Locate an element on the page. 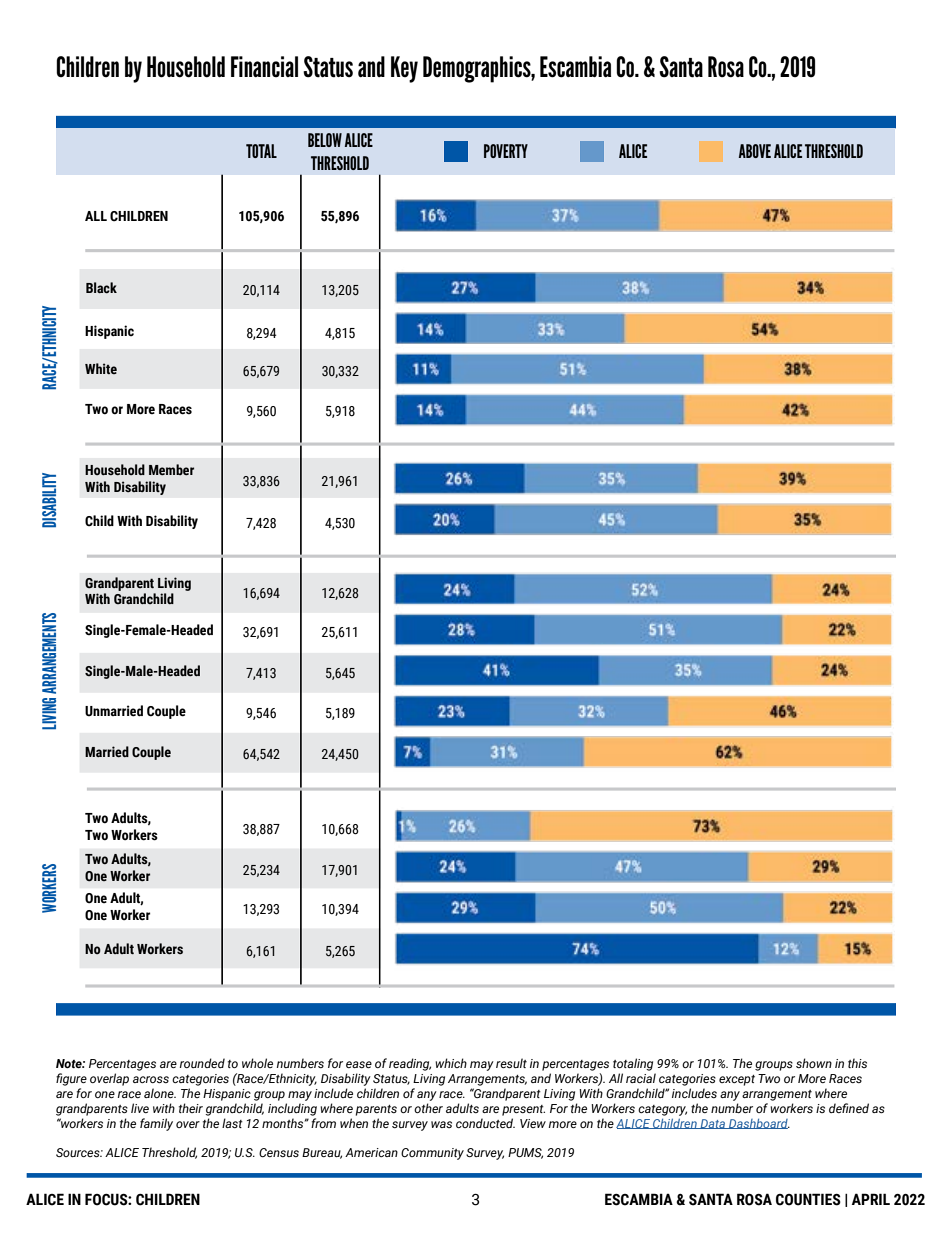  Community is located at coordinates (432, 1154).
